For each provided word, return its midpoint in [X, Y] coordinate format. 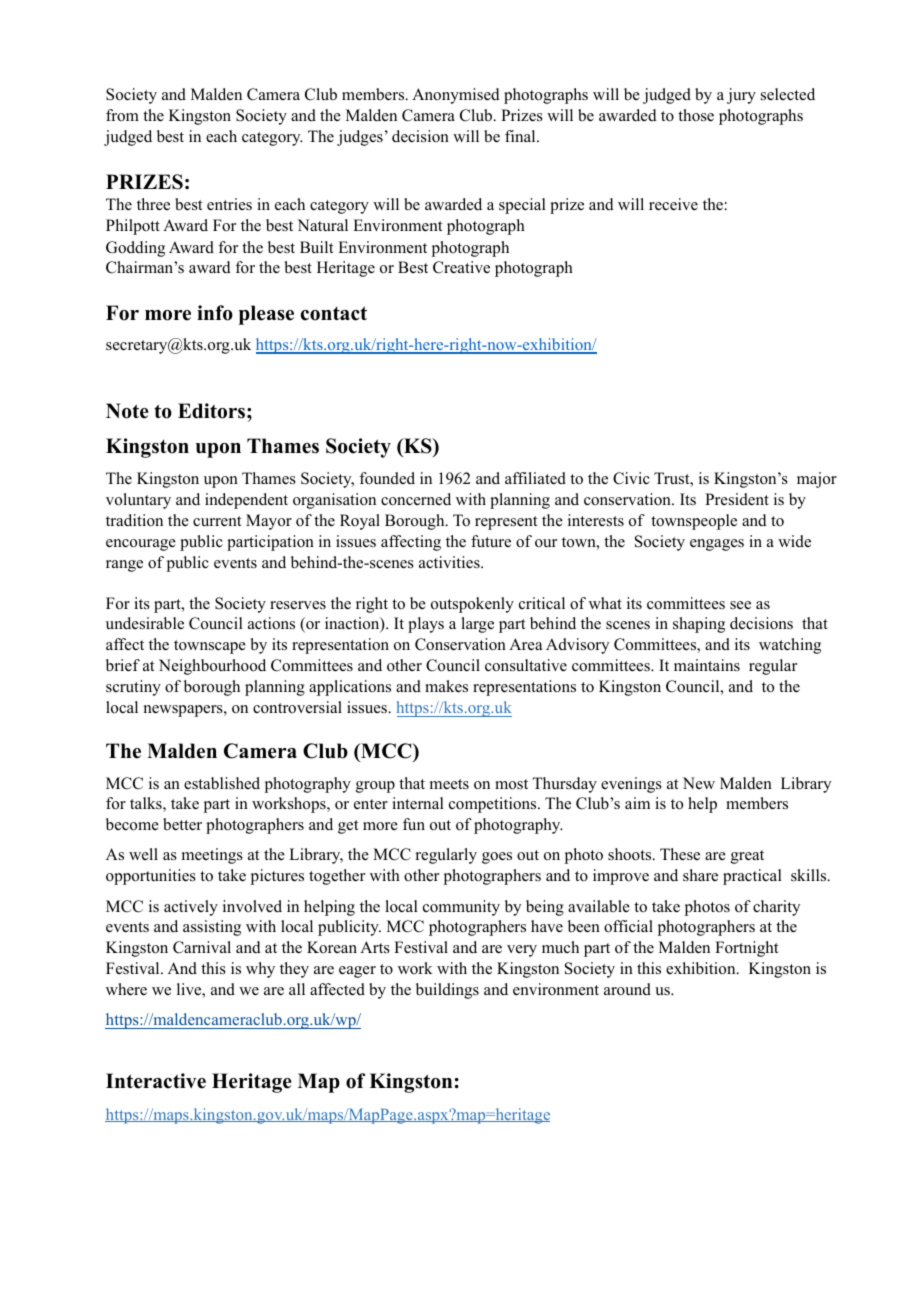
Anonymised [456, 96]
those [696, 115]
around [627, 989]
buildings [447, 991]
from [122, 115]
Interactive [156, 1081]
